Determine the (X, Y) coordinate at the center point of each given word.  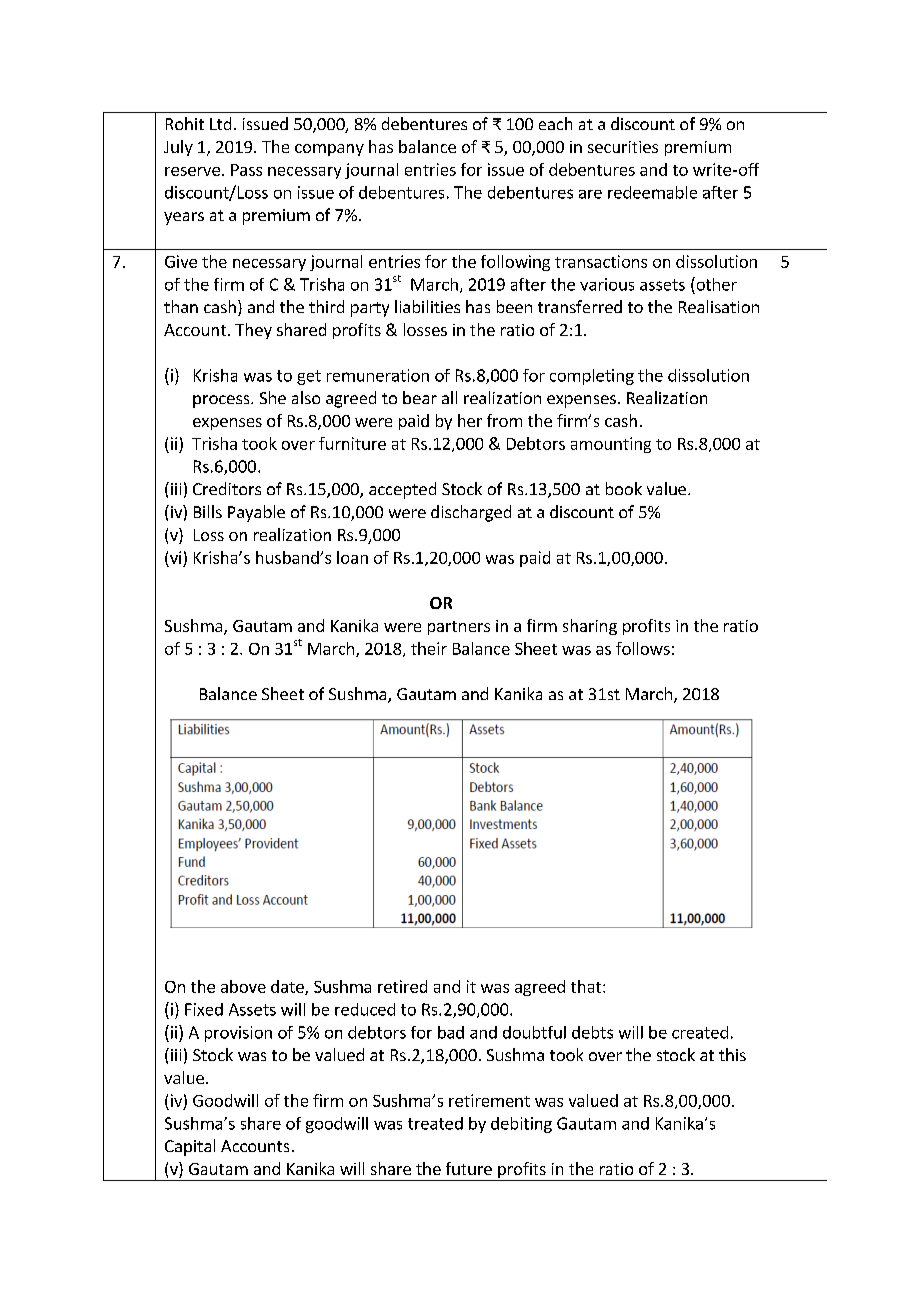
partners (459, 628)
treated (435, 1123)
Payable (256, 513)
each (555, 123)
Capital (190, 1147)
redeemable (652, 192)
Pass (246, 170)
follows (643, 648)
